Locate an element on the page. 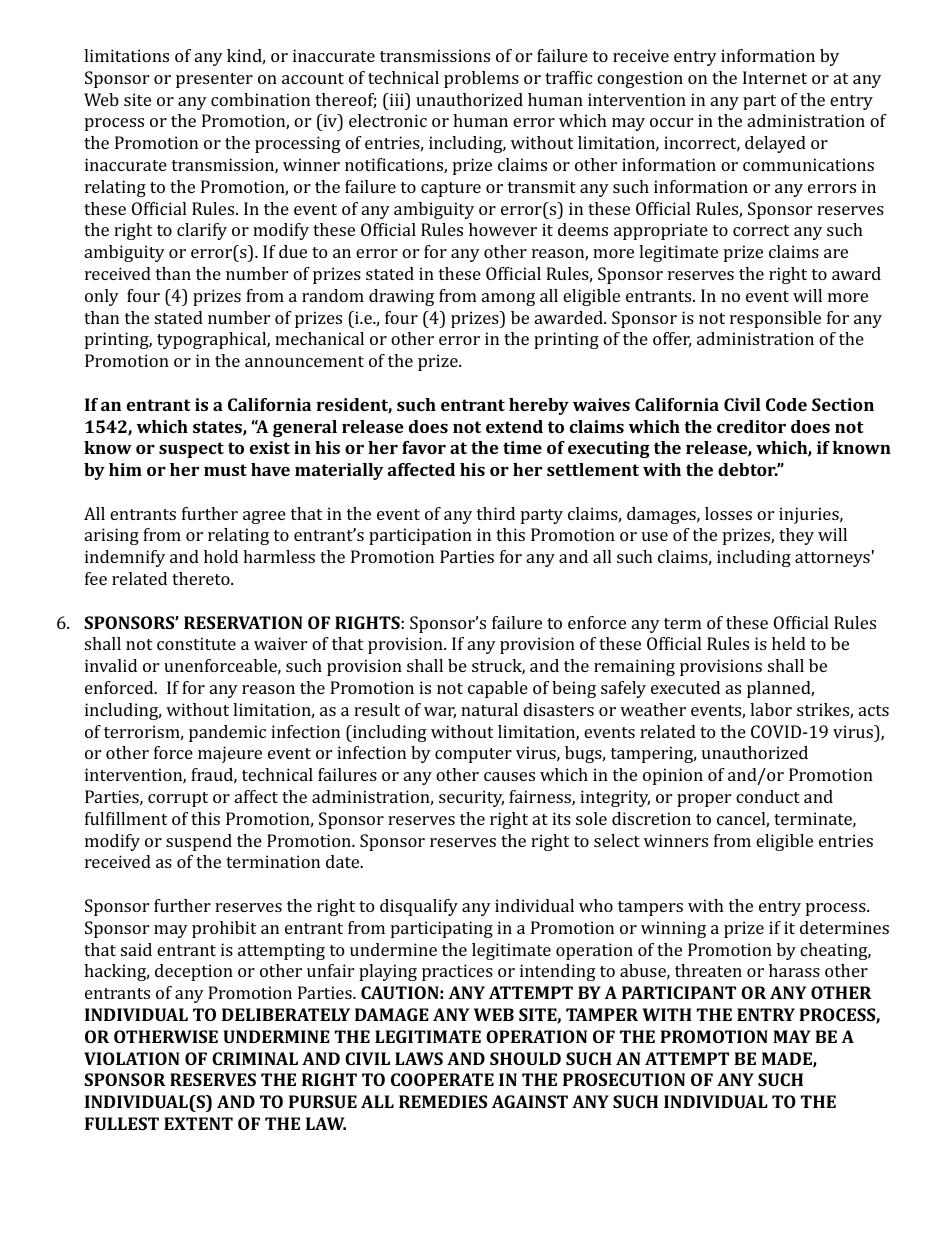  EXTENT is located at coordinates (198, 1123).
